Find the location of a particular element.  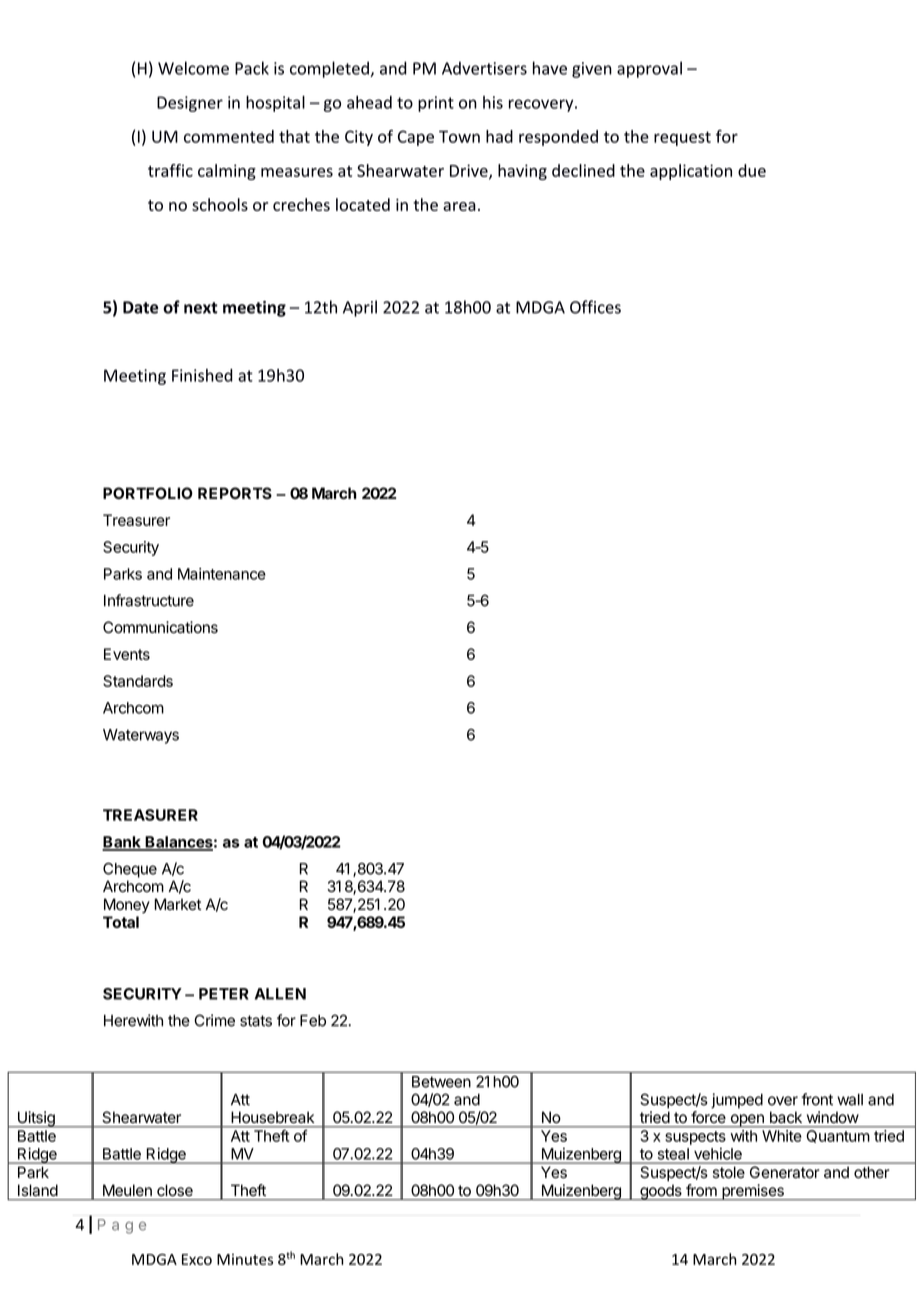

print is located at coordinates (436, 104).
